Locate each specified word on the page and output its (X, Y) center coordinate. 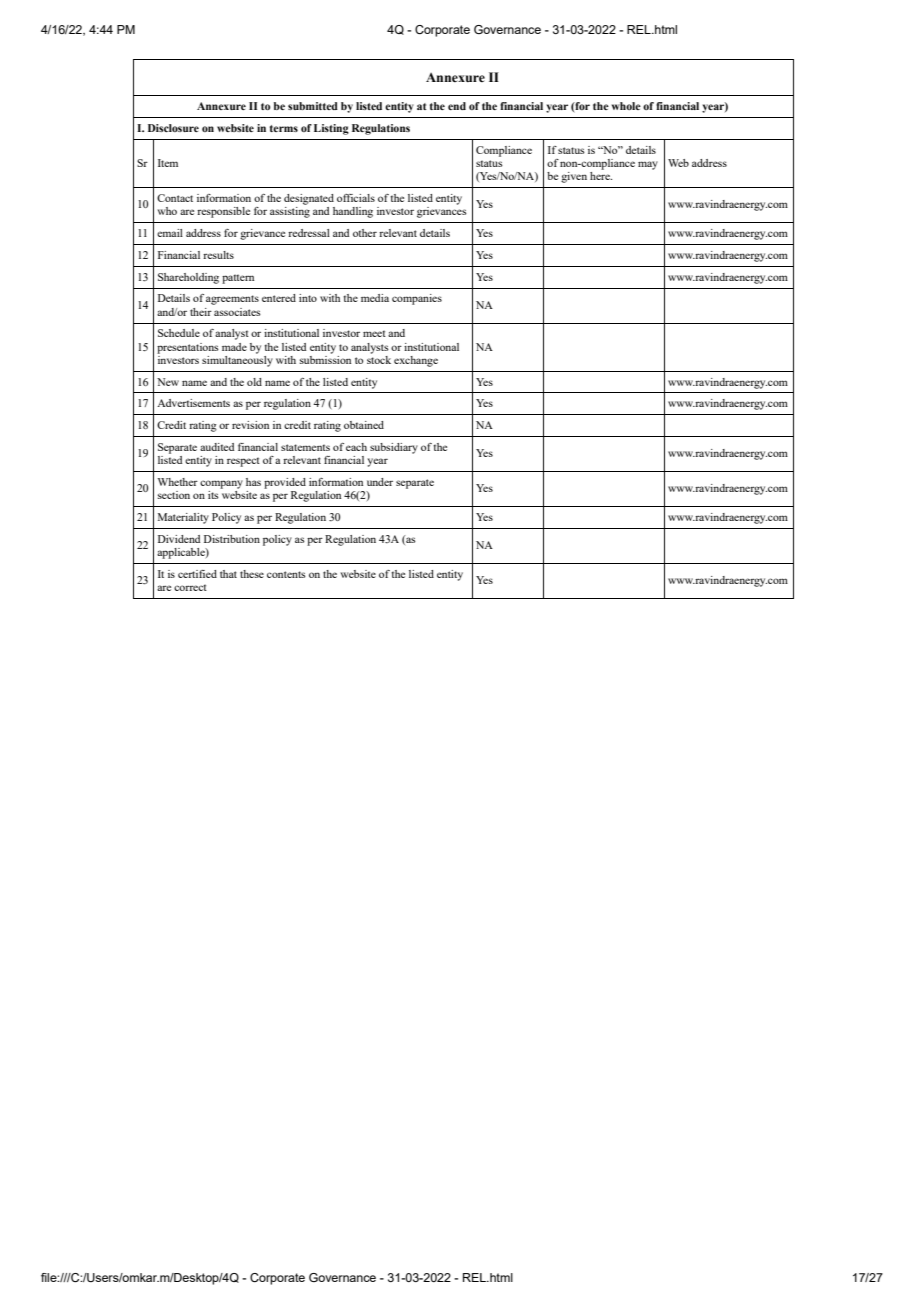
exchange (416, 361)
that (228, 574)
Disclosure (173, 128)
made (234, 347)
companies (417, 299)
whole (626, 106)
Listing (331, 129)
